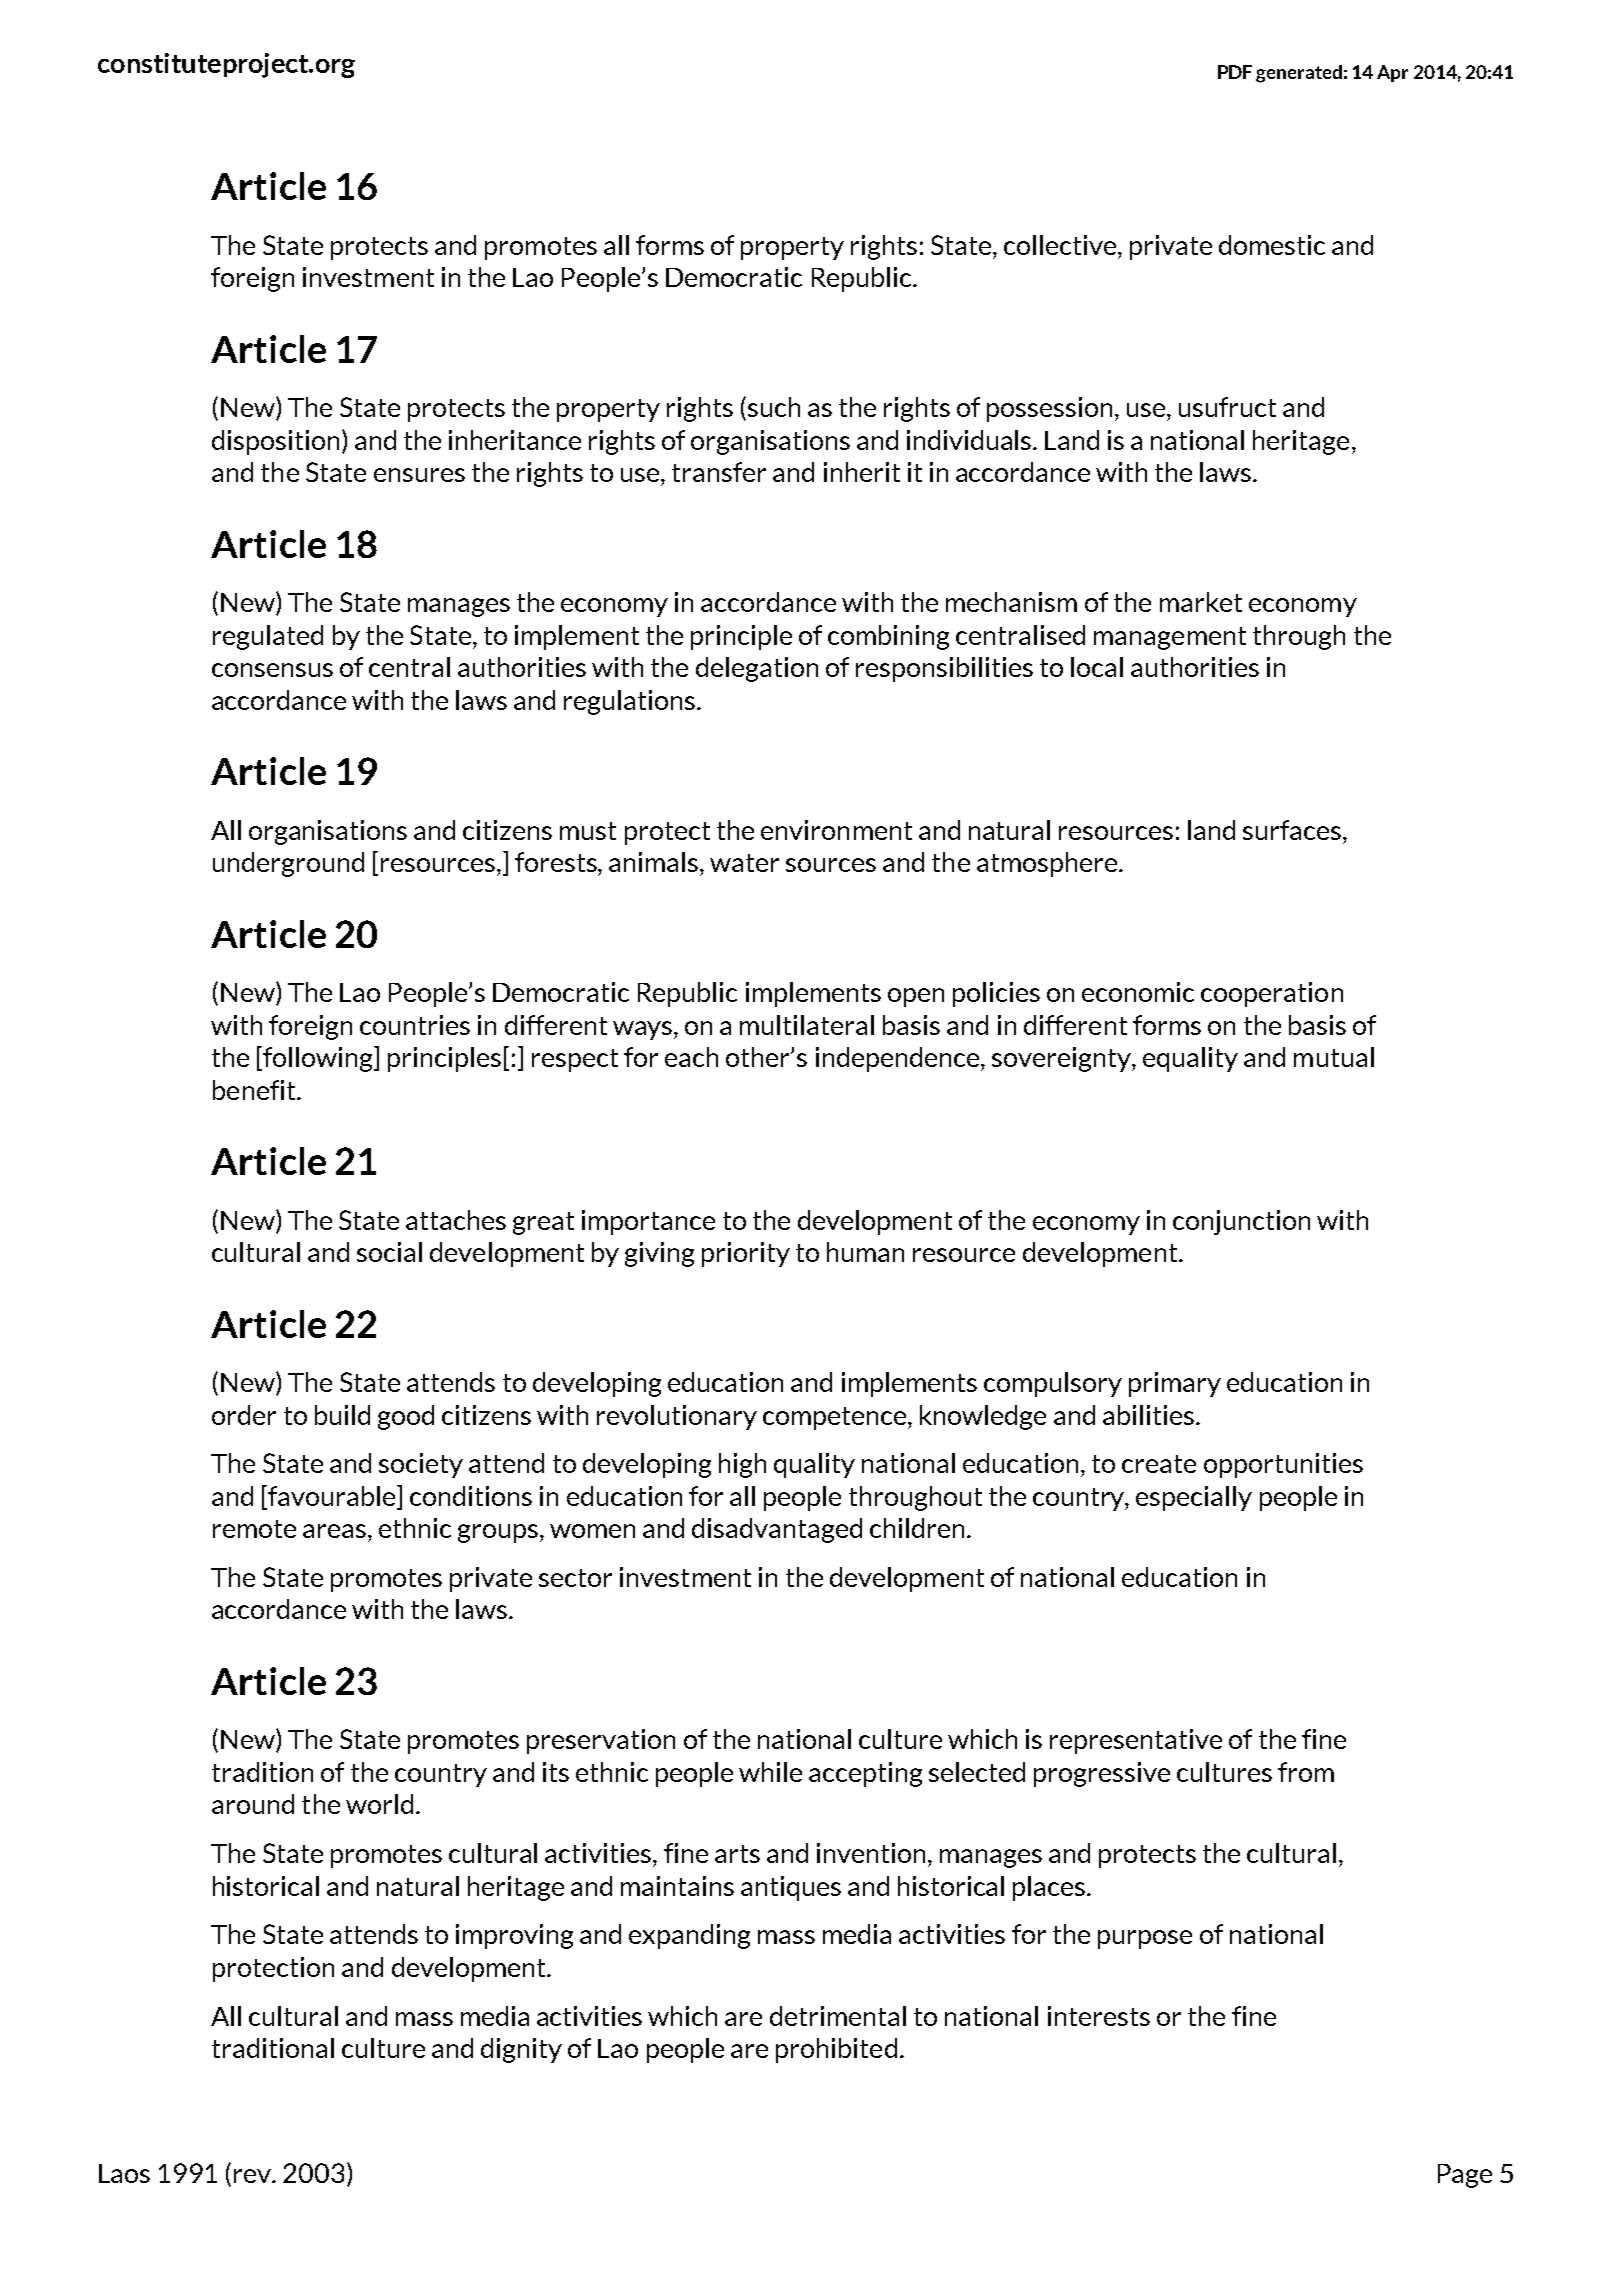 The image size is (1612, 2280). Describe the element at coordinates (807, 1025) in the image. I see `multilateral` at that location.
